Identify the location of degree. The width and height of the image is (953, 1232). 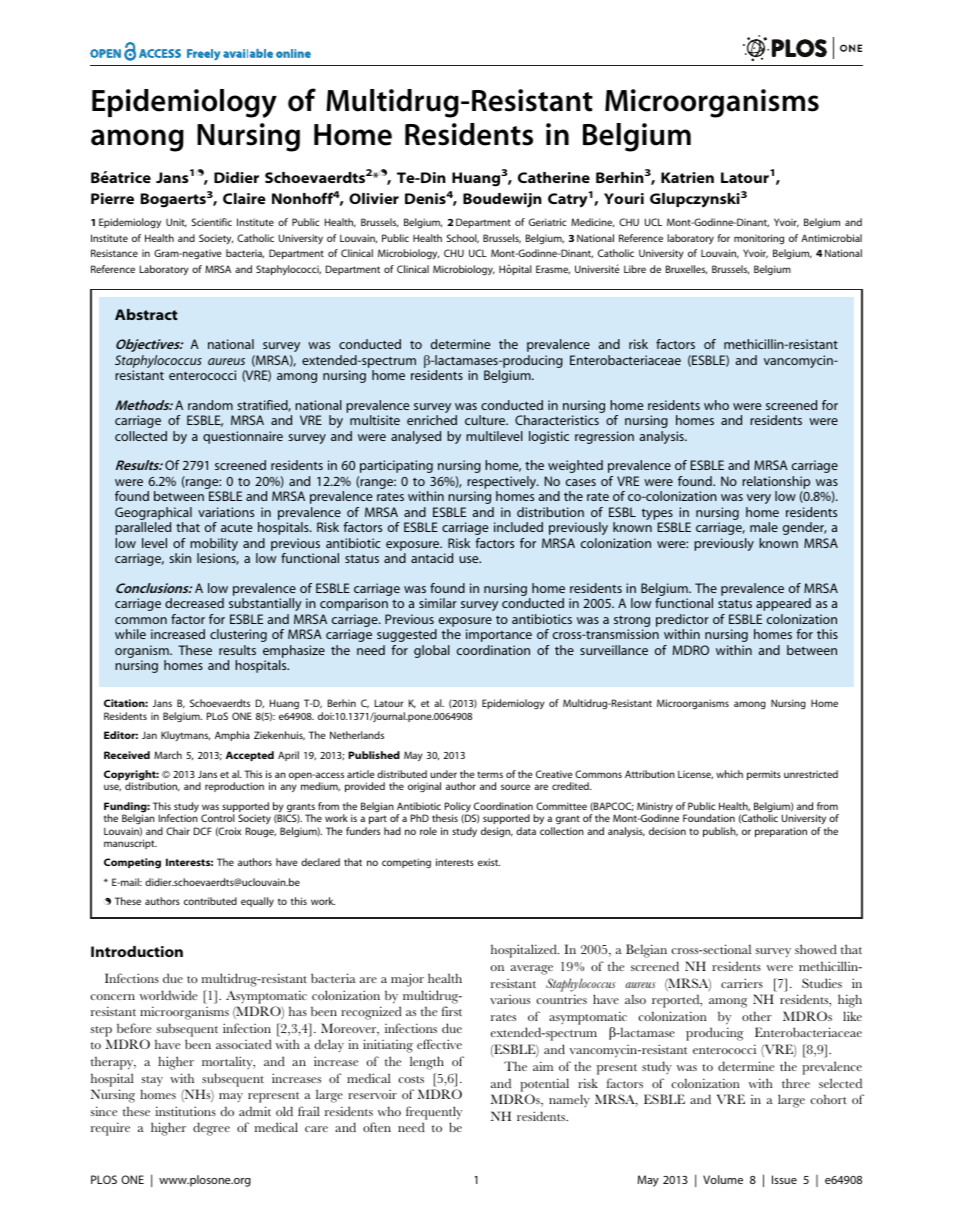
(211, 1129).
